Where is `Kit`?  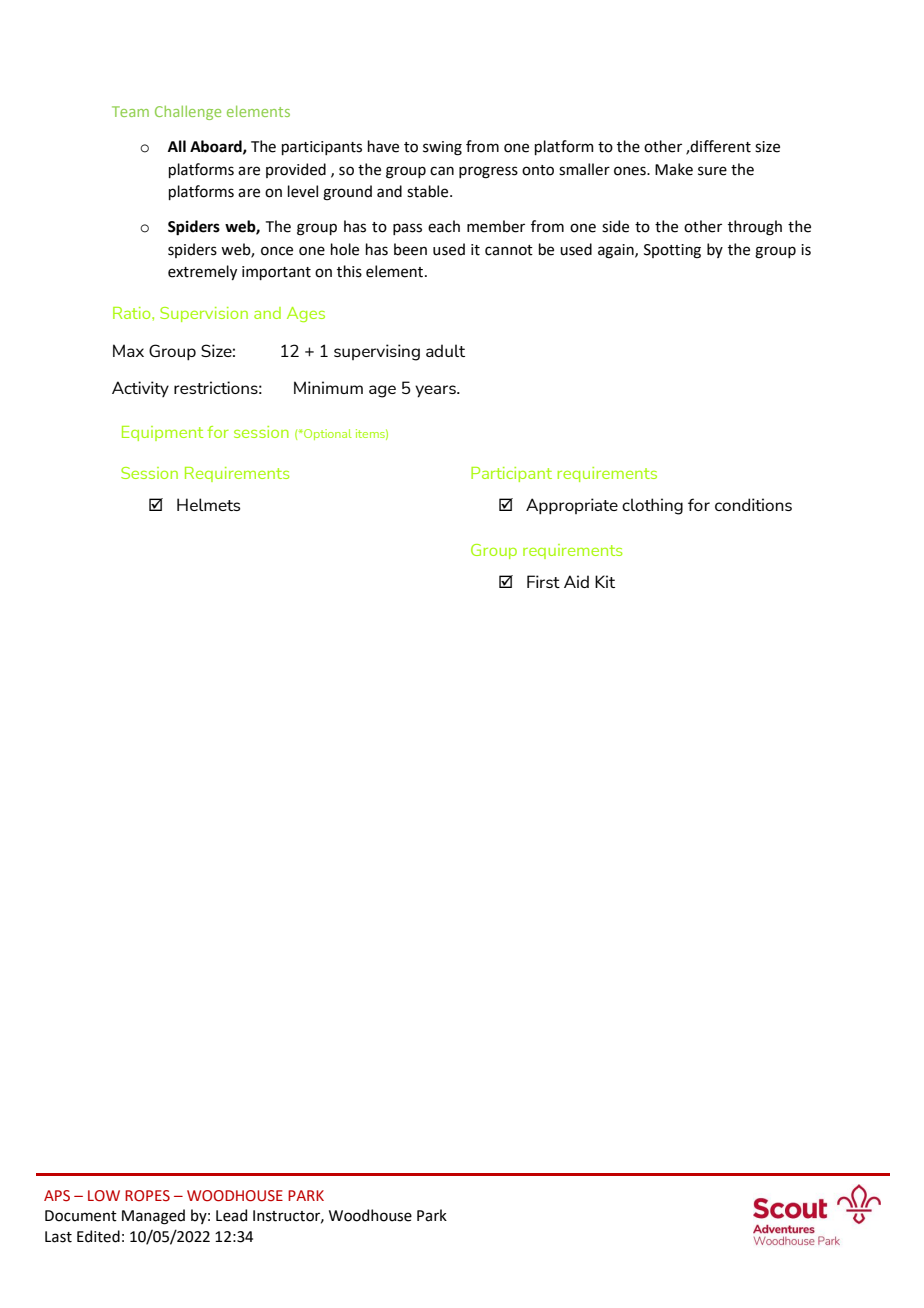
Kit is located at coordinates (605, 581).
